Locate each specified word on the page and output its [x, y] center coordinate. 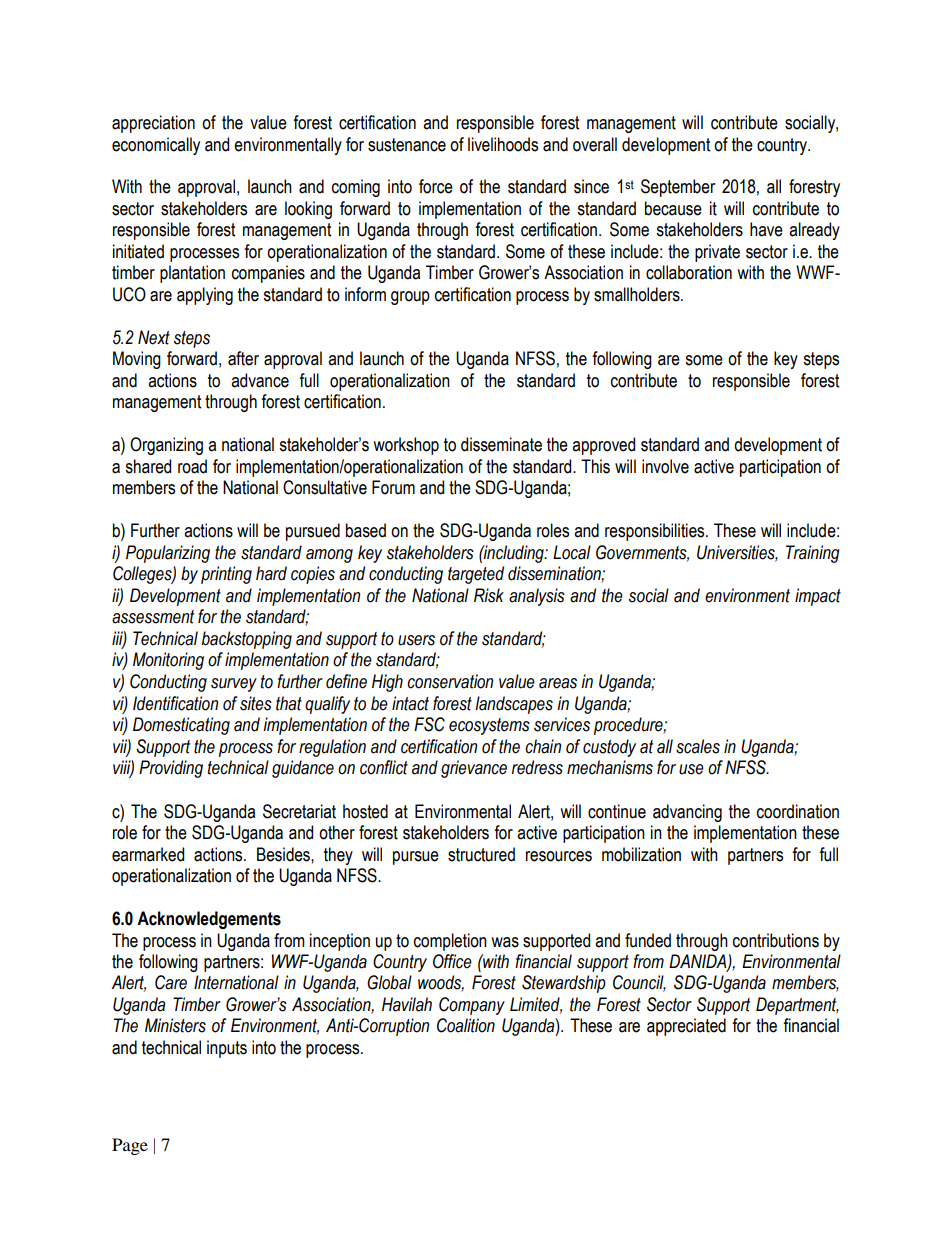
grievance [474, 769]
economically [156, 146]
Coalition [466, 1025]
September [678, 188]
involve [665, 466]
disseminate [501, 444]
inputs [227, 1049]
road [192, 466]
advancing [687, 813]
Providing [171, 769]
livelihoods [503, 144]
